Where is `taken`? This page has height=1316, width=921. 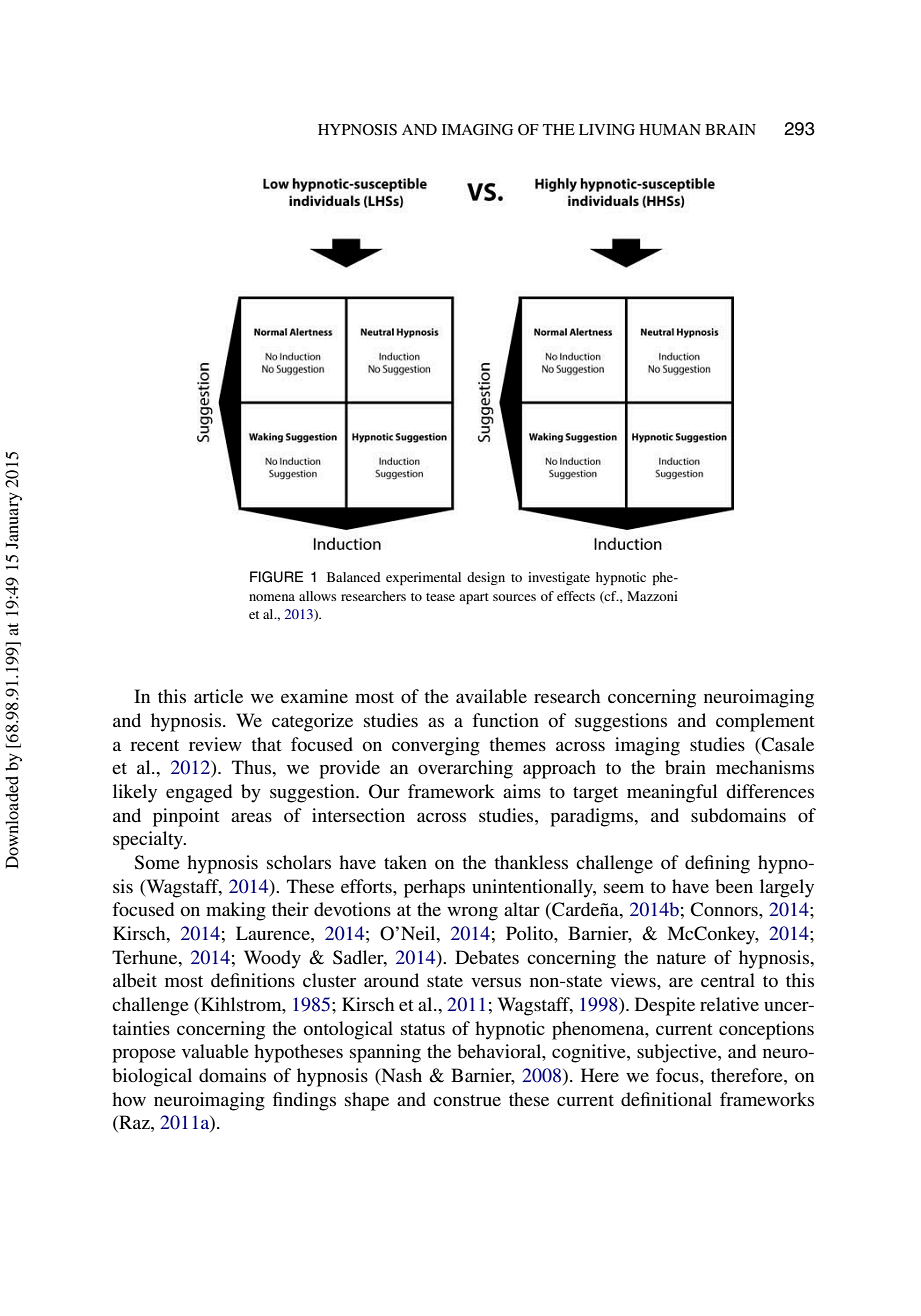
taken is located at coordinates (405, 862).
